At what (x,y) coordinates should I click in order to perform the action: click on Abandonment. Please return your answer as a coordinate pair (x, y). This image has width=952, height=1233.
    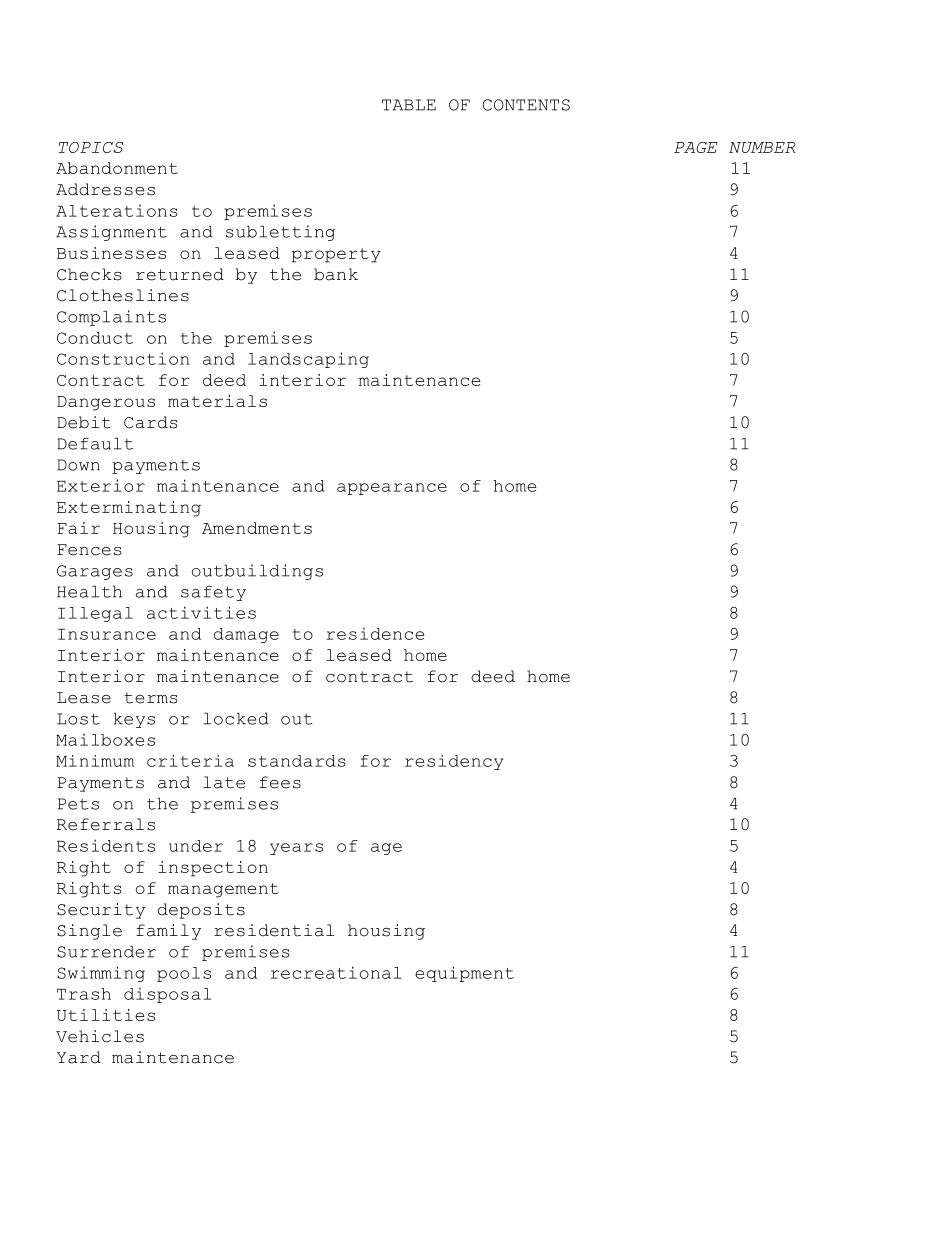
    Looking at the image, I should click on (117, 168).
